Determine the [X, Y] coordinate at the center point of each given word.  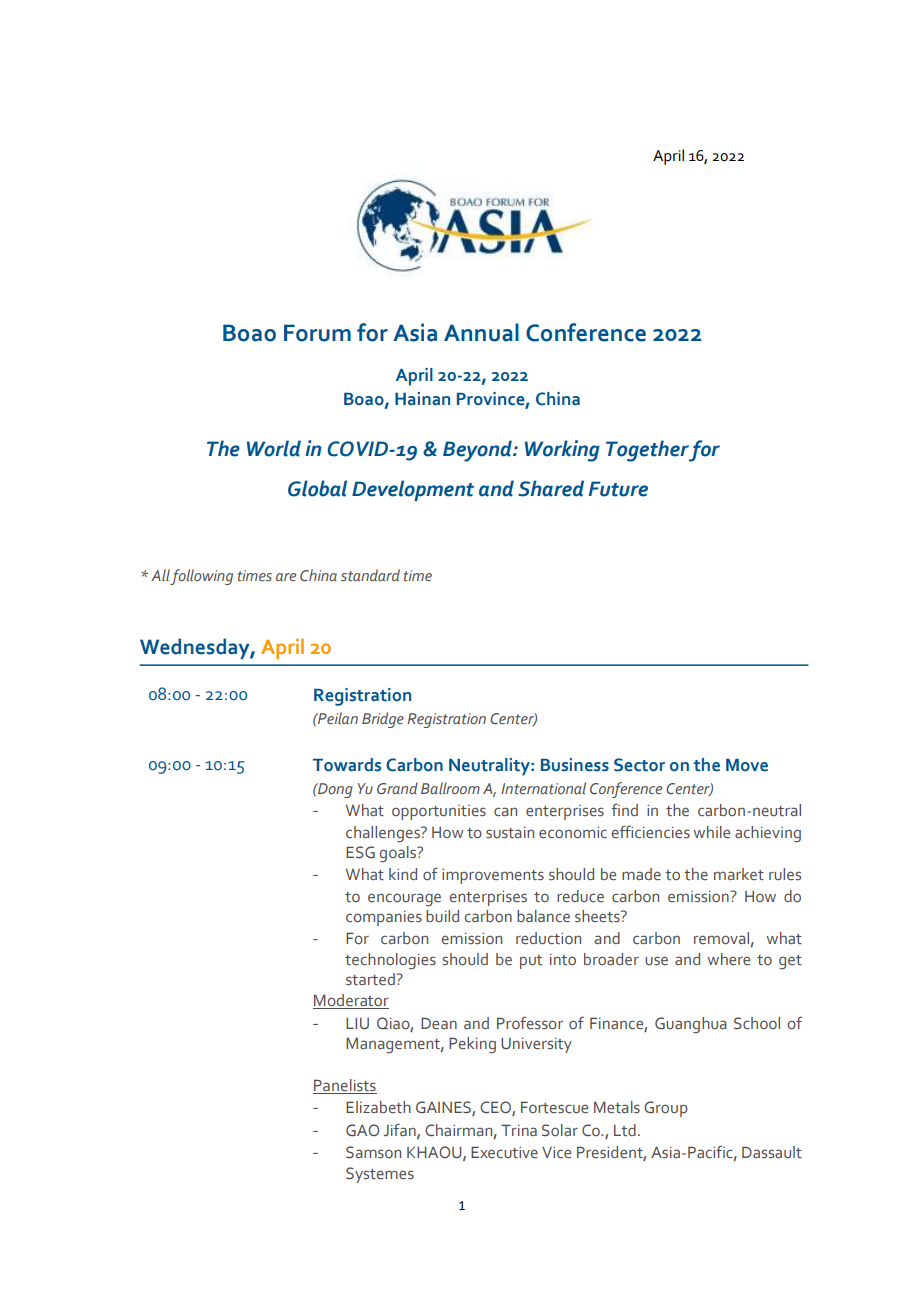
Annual [481, 332]
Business [575, 765]
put [531, 962]
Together [647, 451]
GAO [362, 1130]
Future [618, 489]
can [505, 812]
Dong [334, 790]
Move [747, 765]
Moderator [351, 1001]
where [728, 959]
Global [317, 488]
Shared [551, 488]
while [711, 832]
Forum [317, 333]
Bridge [383, 720]
